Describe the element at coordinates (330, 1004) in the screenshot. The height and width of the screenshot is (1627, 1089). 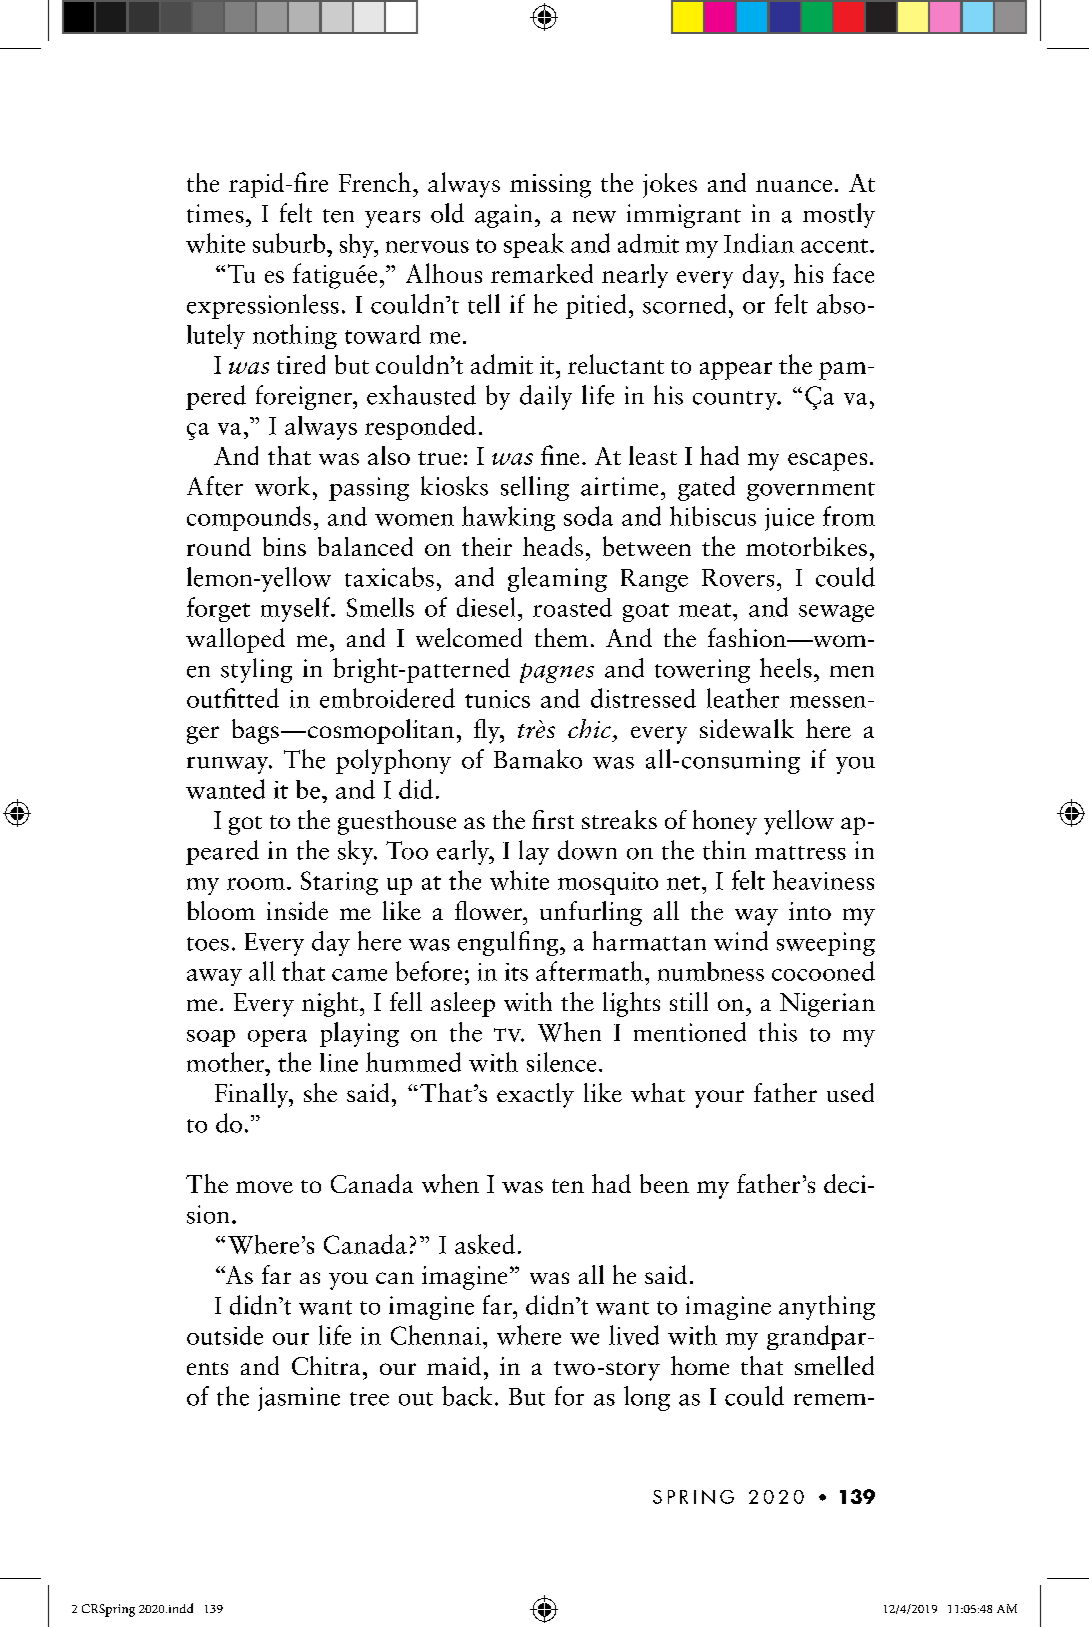
I see `night` at that location.
